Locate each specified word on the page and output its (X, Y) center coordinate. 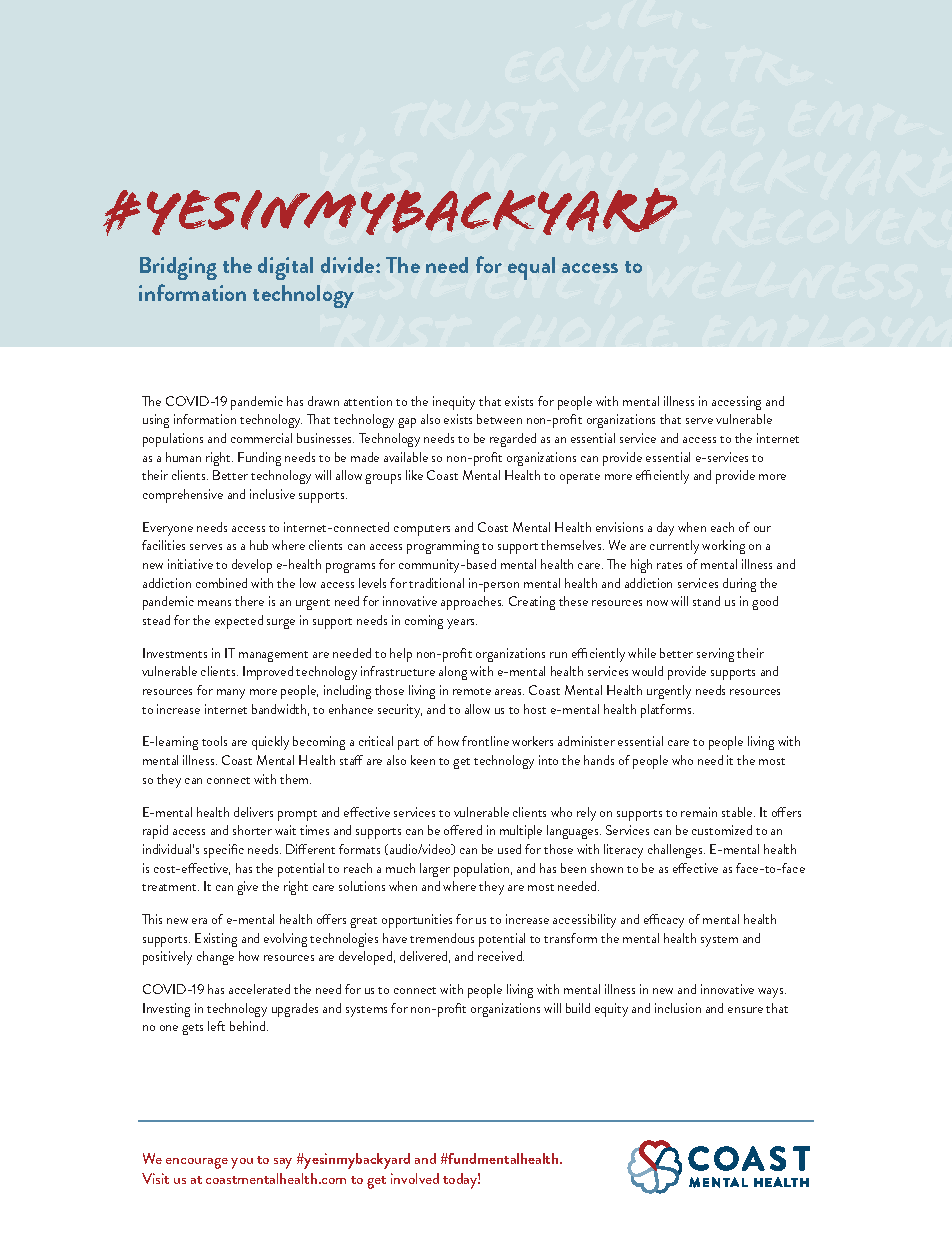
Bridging (178, 268)
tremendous (442, 938)
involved (415, 1178)
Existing (216, 940)
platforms (667, 711)
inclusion (678, 1008)
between (499, 419)
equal (531, 268)
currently (674, 547)
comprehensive (183, 496)
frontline (485, 741)
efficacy (664, 921)
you (242, 1163)
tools (214, 741)
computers (422, 530)
